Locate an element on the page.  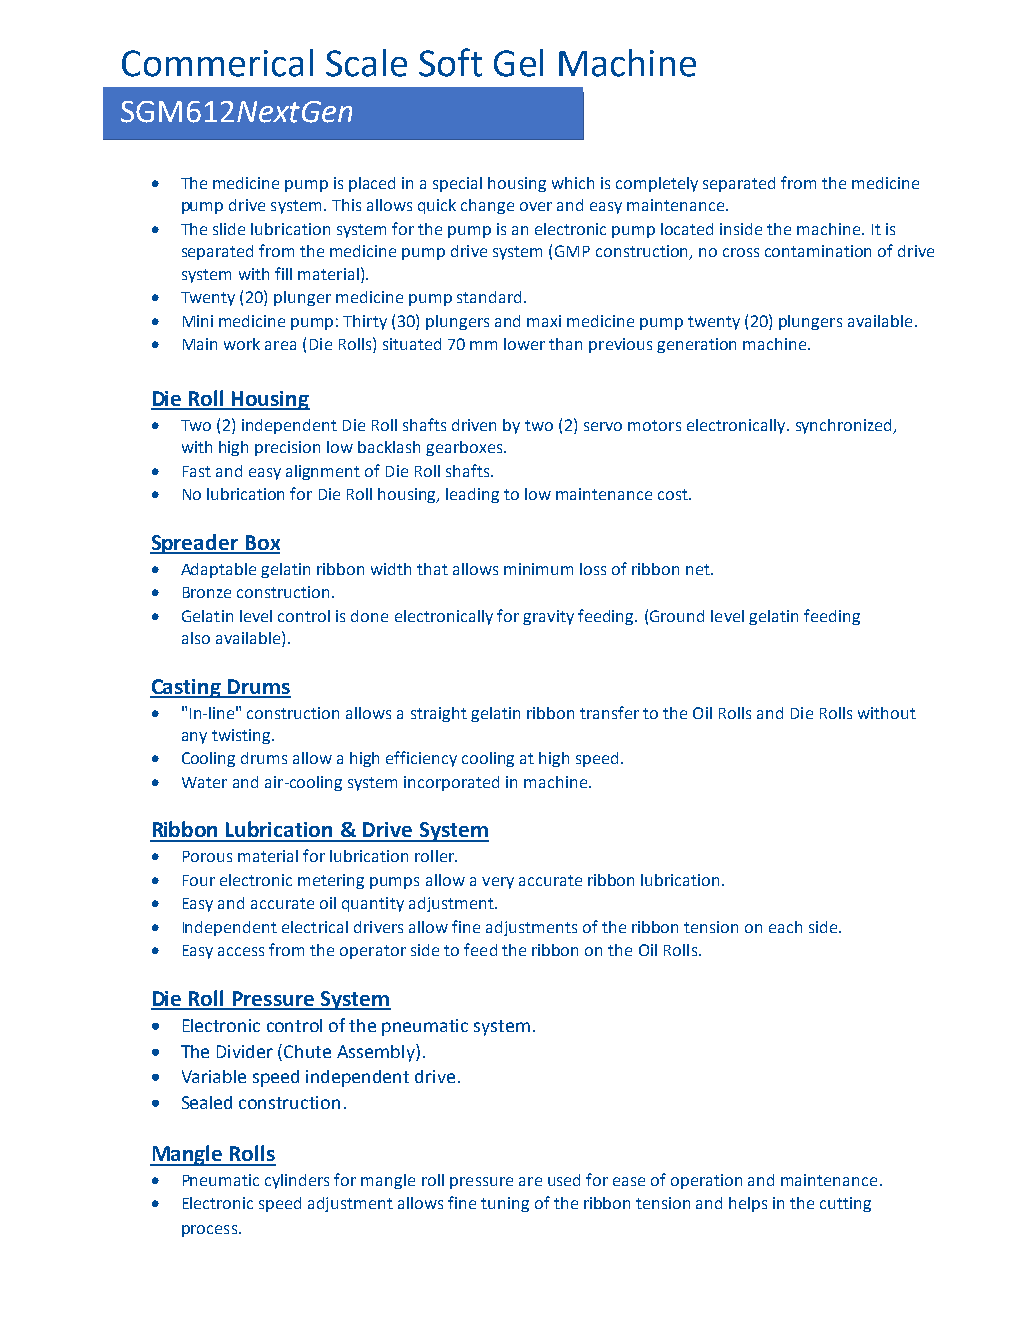
helps is located at coordinates (748, 1204).
